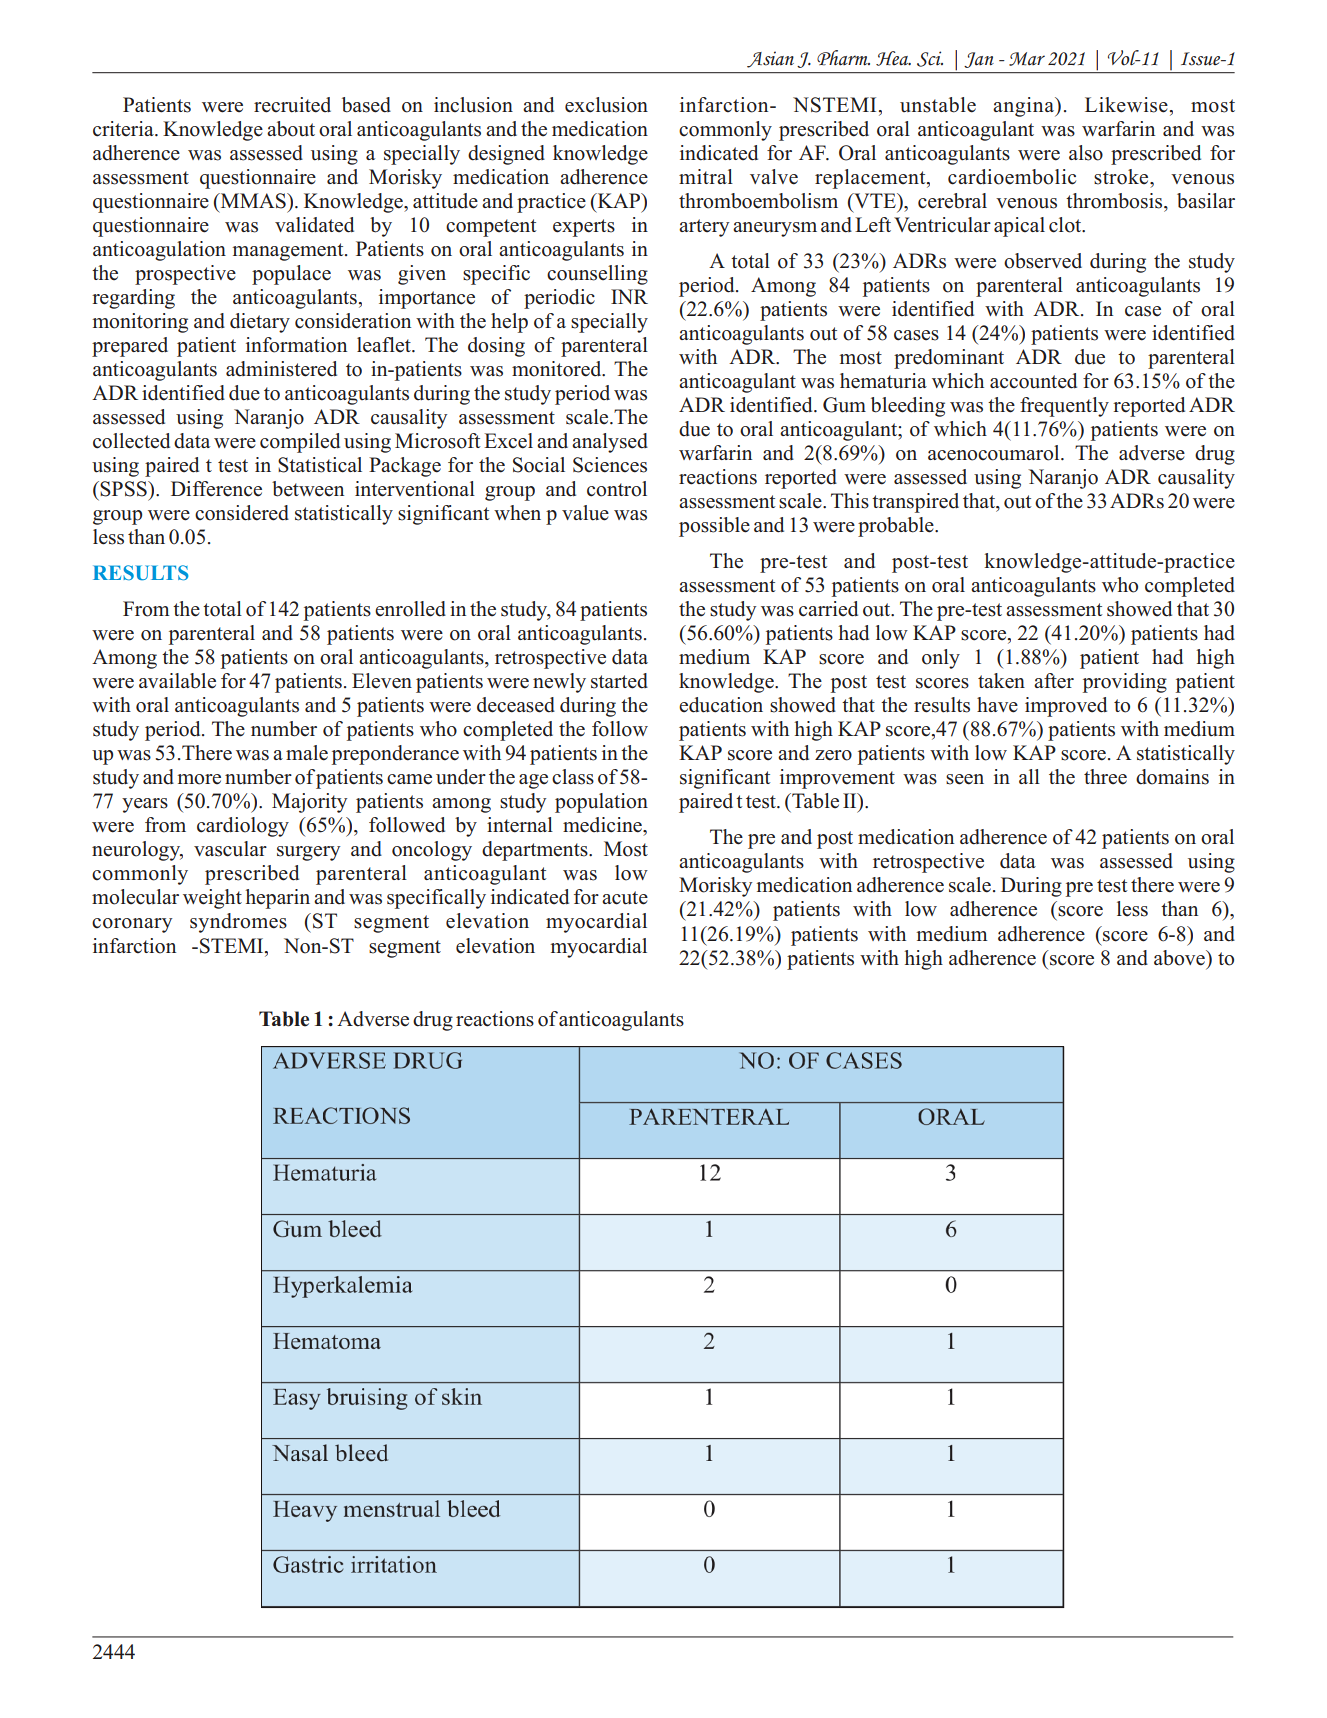 This screenshot has width=1327, height=1718. Describe the element at coordinates (1126, 105) in the screenshot. I see `Likewise` at that location.
